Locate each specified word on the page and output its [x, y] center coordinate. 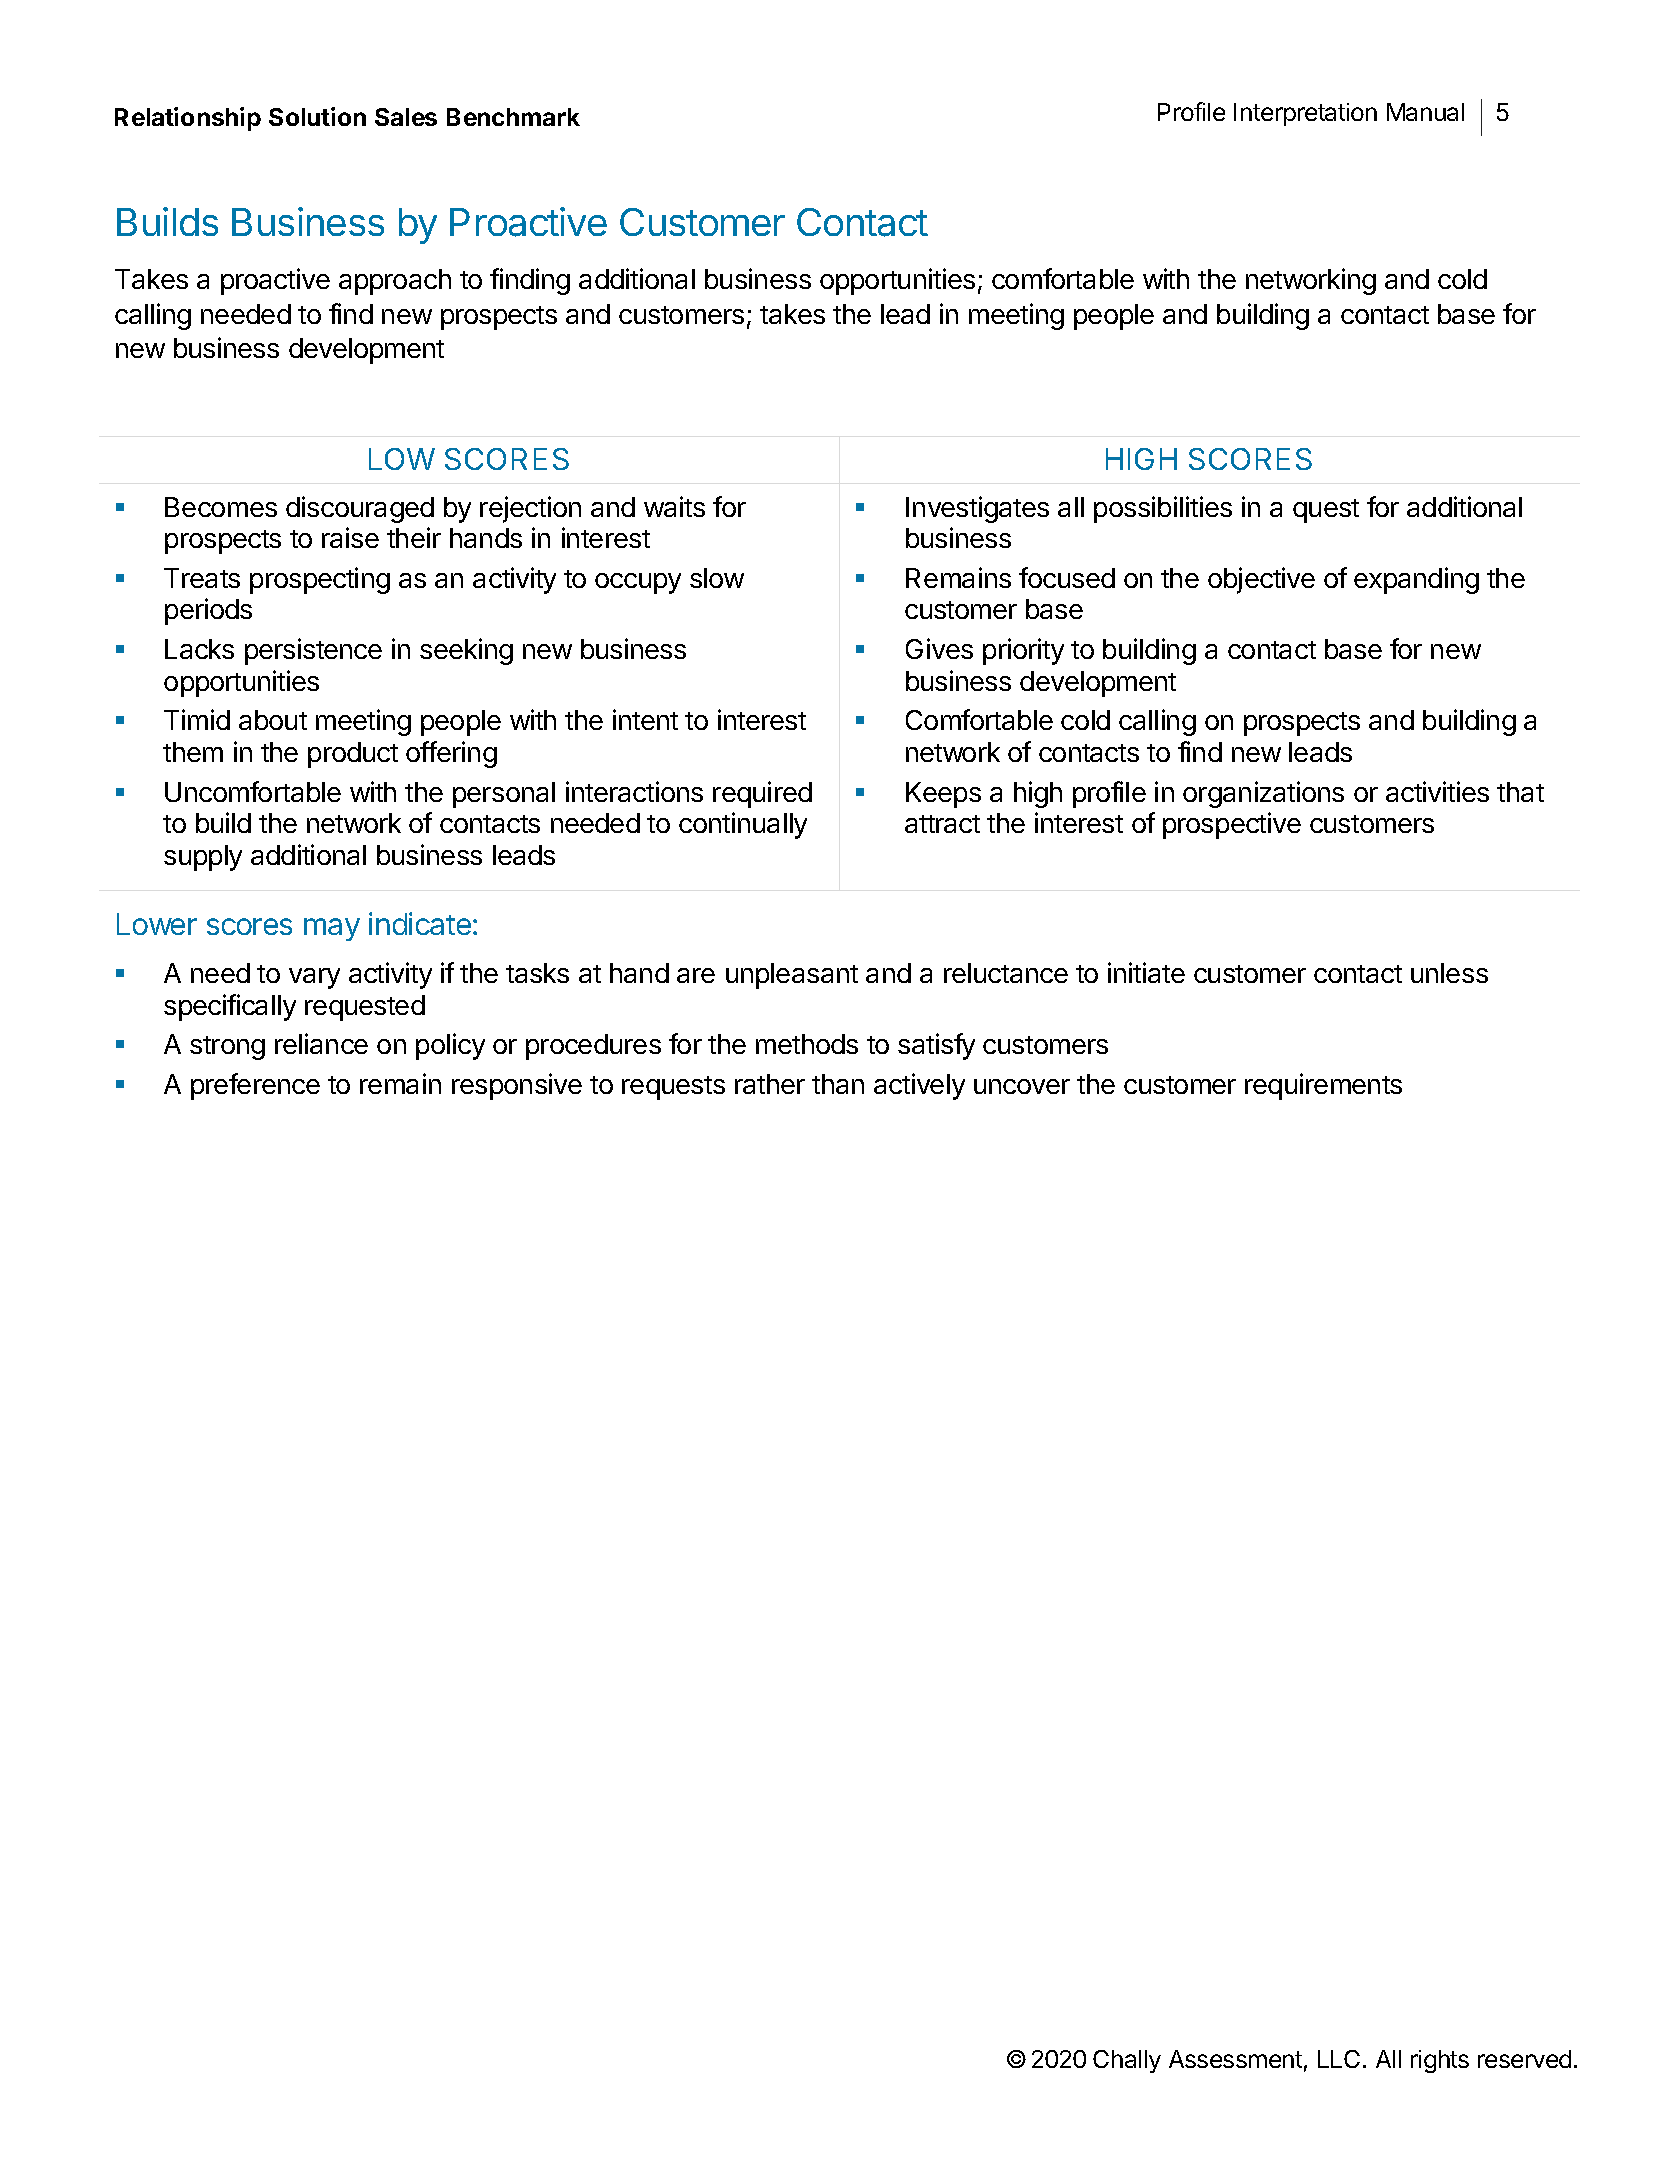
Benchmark [513, 117]
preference [255, 1086]
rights [1440, 2061]
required [762, 794]
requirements [1323, 1086]
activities [1437, 791]
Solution [317, 116]
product [353, 755]
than [838, 1084]
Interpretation [1305, 114]
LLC [1339, 2059]
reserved [1524, 2059]
